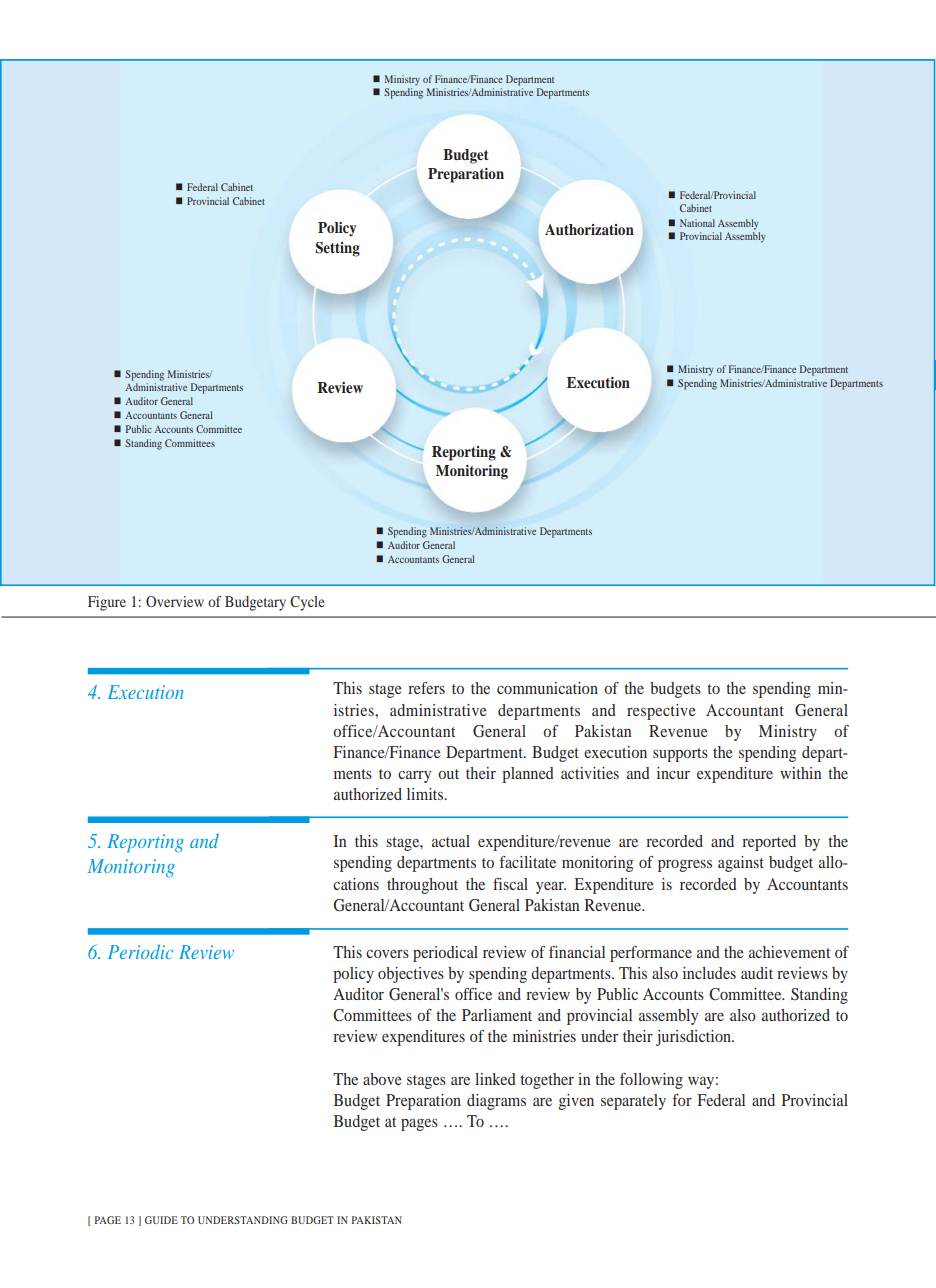 The image size is (936, 1288). I want to click on Setting, so click(337, 249).
